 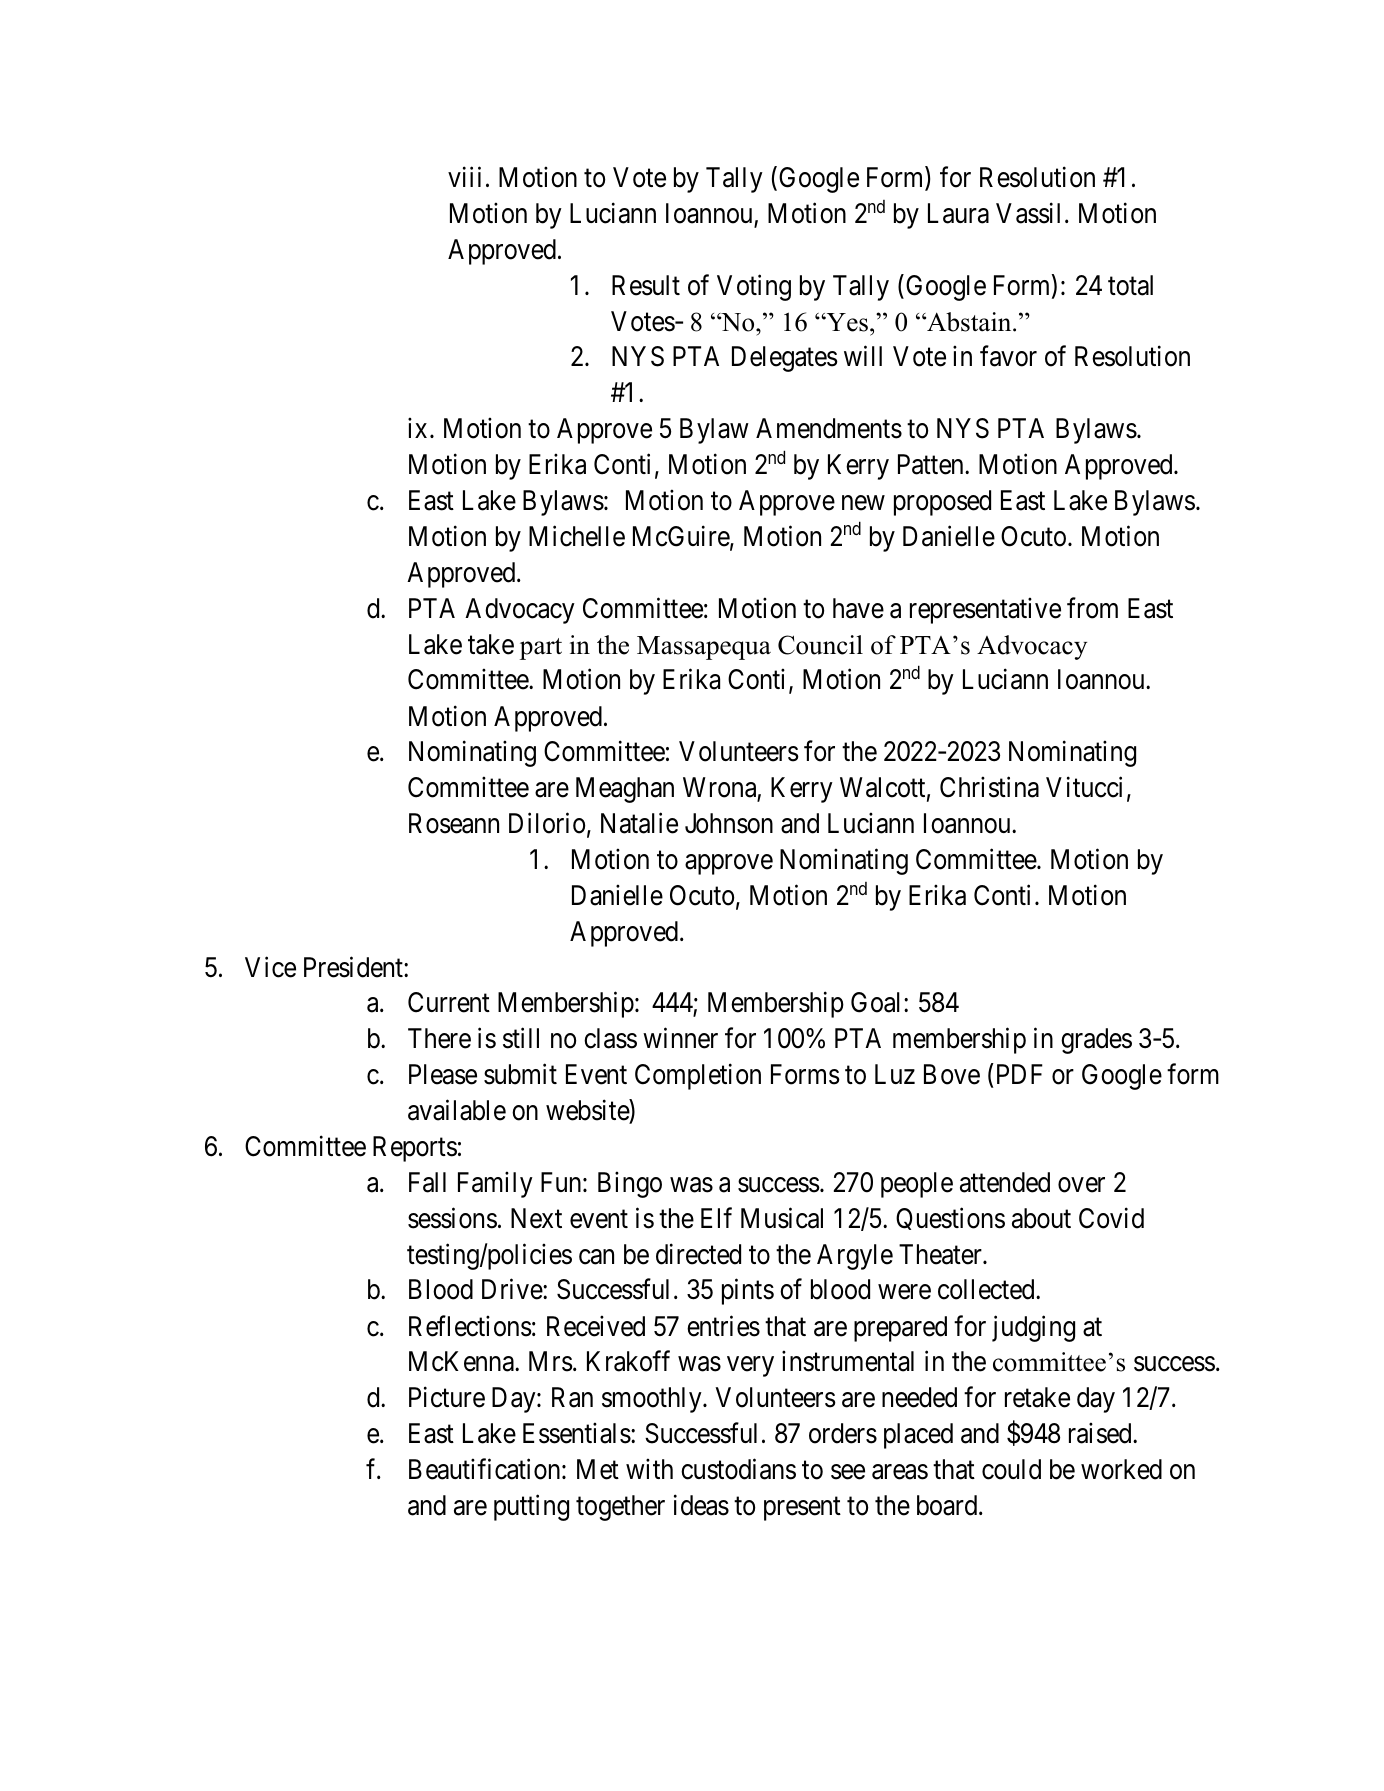 What do you see at coordinates (354, 967) in the screenshot?
I see `President` at bounding box center [354, 967].
